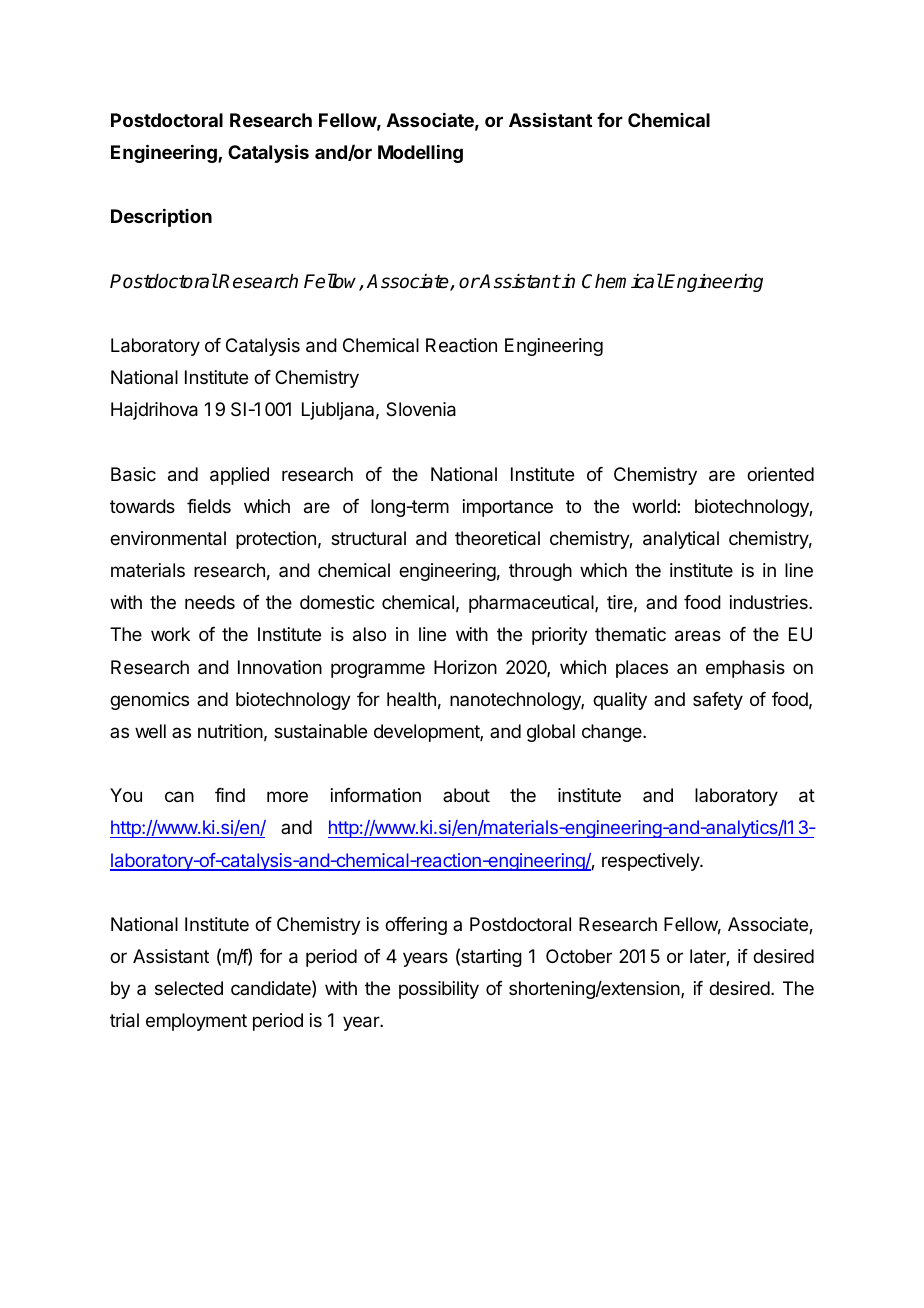  What do you see at coordinates (421, 409) in the screenshot?
I see `Slovenia` at bounding box center [421, 409].
